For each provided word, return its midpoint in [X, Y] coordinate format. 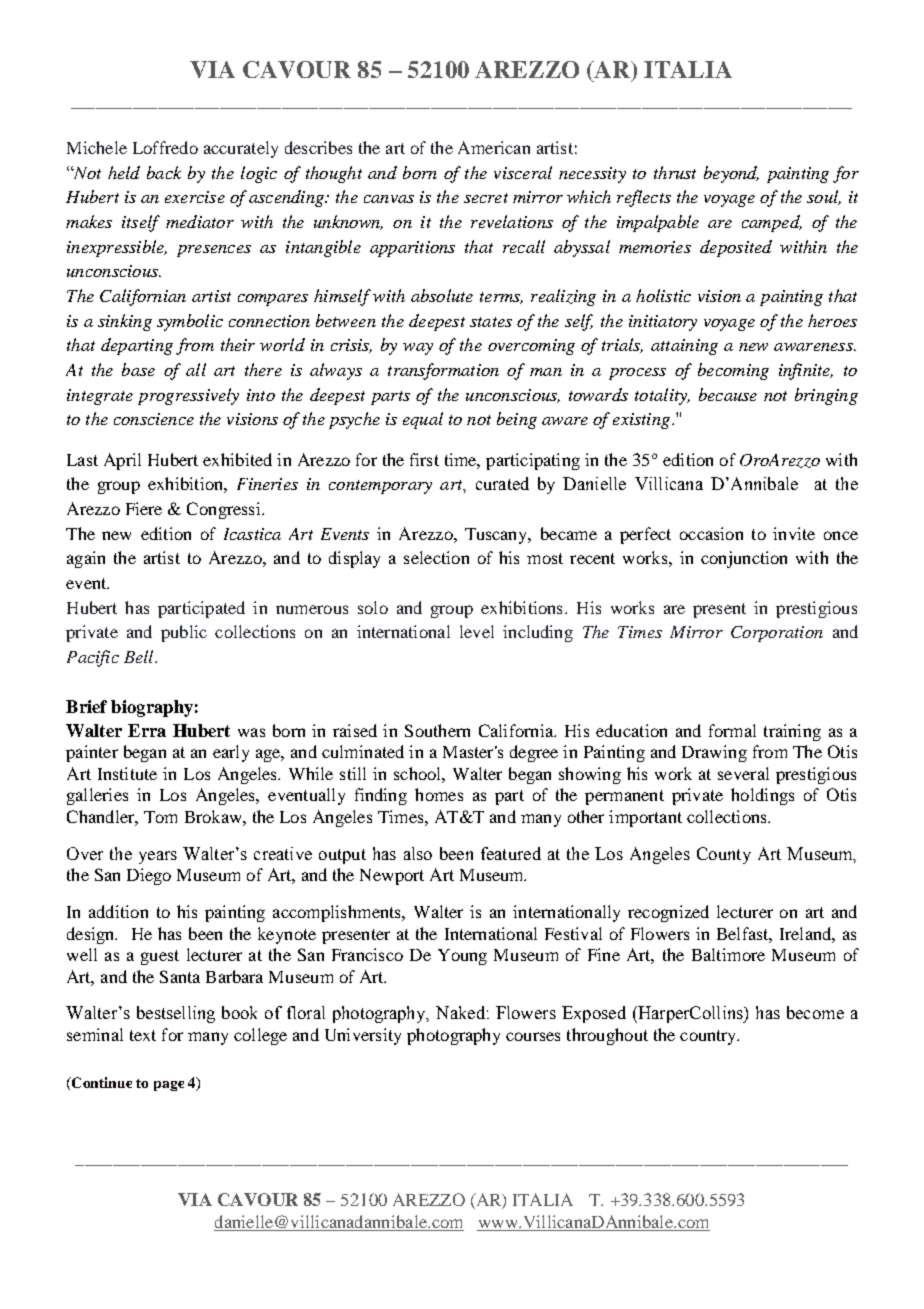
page [169, 1086]
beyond [731, 174]
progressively [188, 396]
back [164, 172]
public [184, 633]
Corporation [777, 634]
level [477, 631]
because [728, 394]
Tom [160, 817]
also [418, 853]
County [724, 855]
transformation [443, 371]
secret [486, 198]
